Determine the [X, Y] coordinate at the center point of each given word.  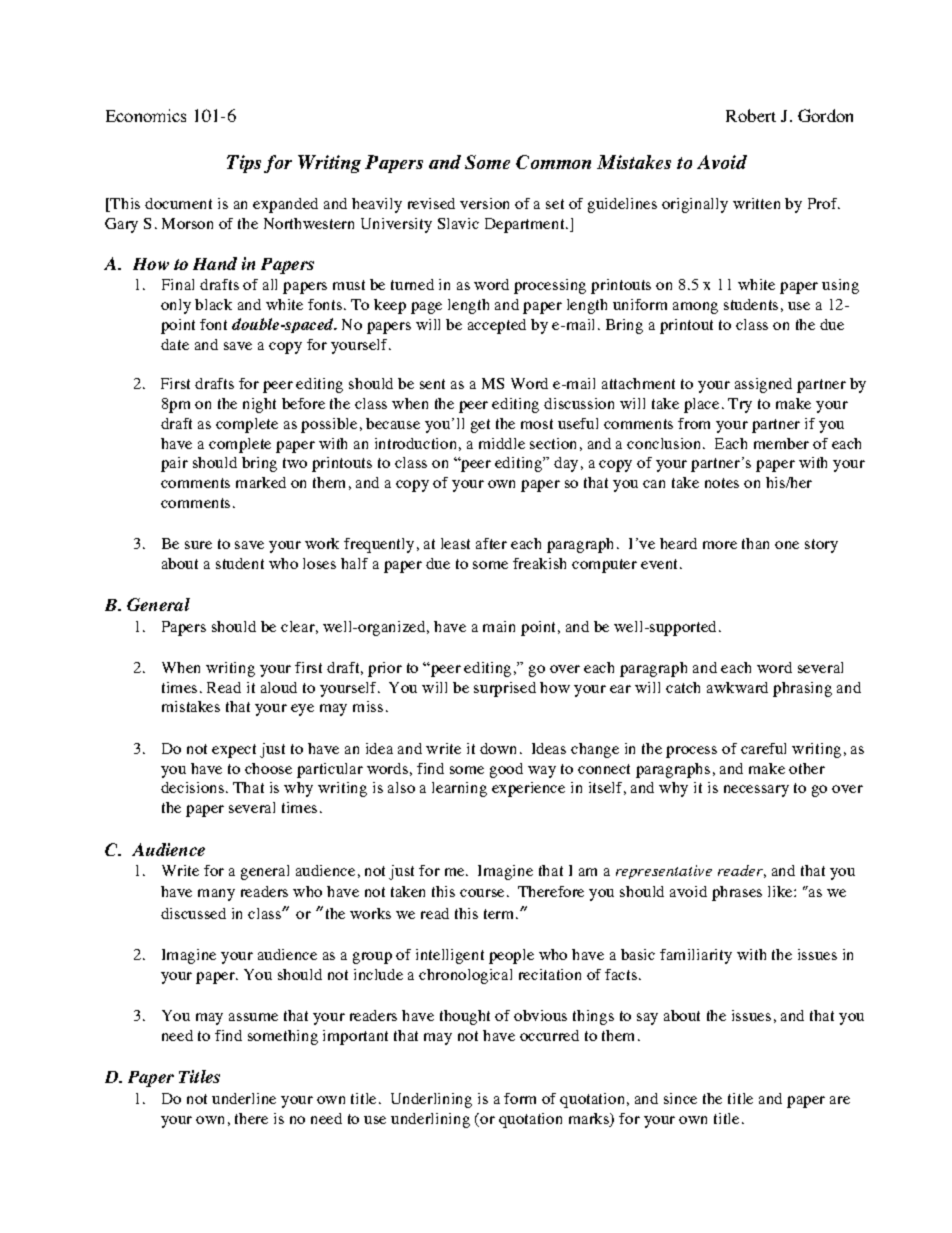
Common [553, 162]
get [480, 426]
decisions [194, 787]
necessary [756, 791]
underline [244, 1098]
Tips [244, 164]
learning [459, 789]
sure [198, 545]
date [175, 344]
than [755, 543]
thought [465, 1017]
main [499, 626]
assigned [763, 385]
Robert [751, 115]
